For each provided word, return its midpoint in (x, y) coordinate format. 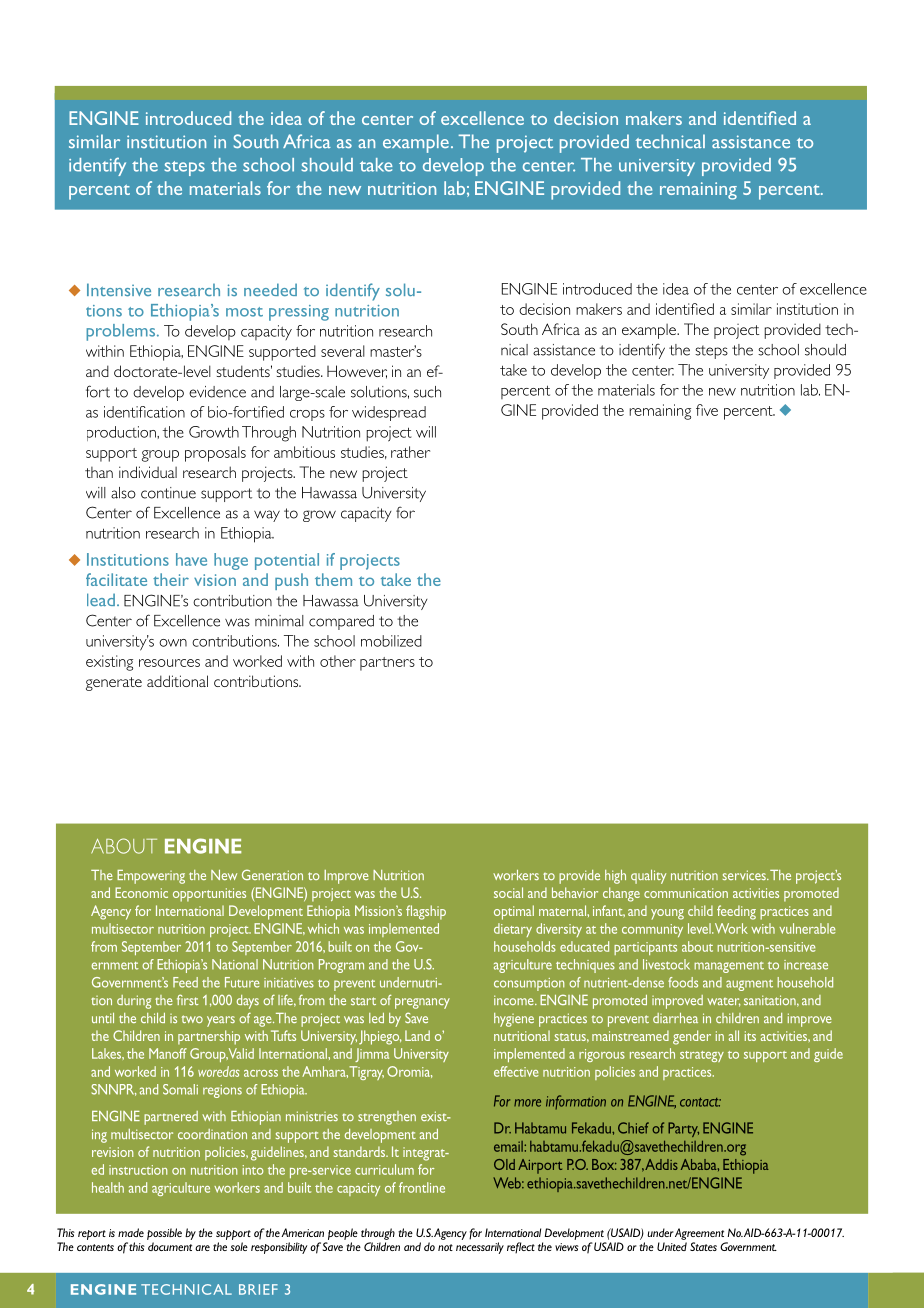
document (170, 1246)
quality (648, 877)
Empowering (151, 877)
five (707, 410)
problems (122, 332)
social (508, 892)
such (427, 392)
